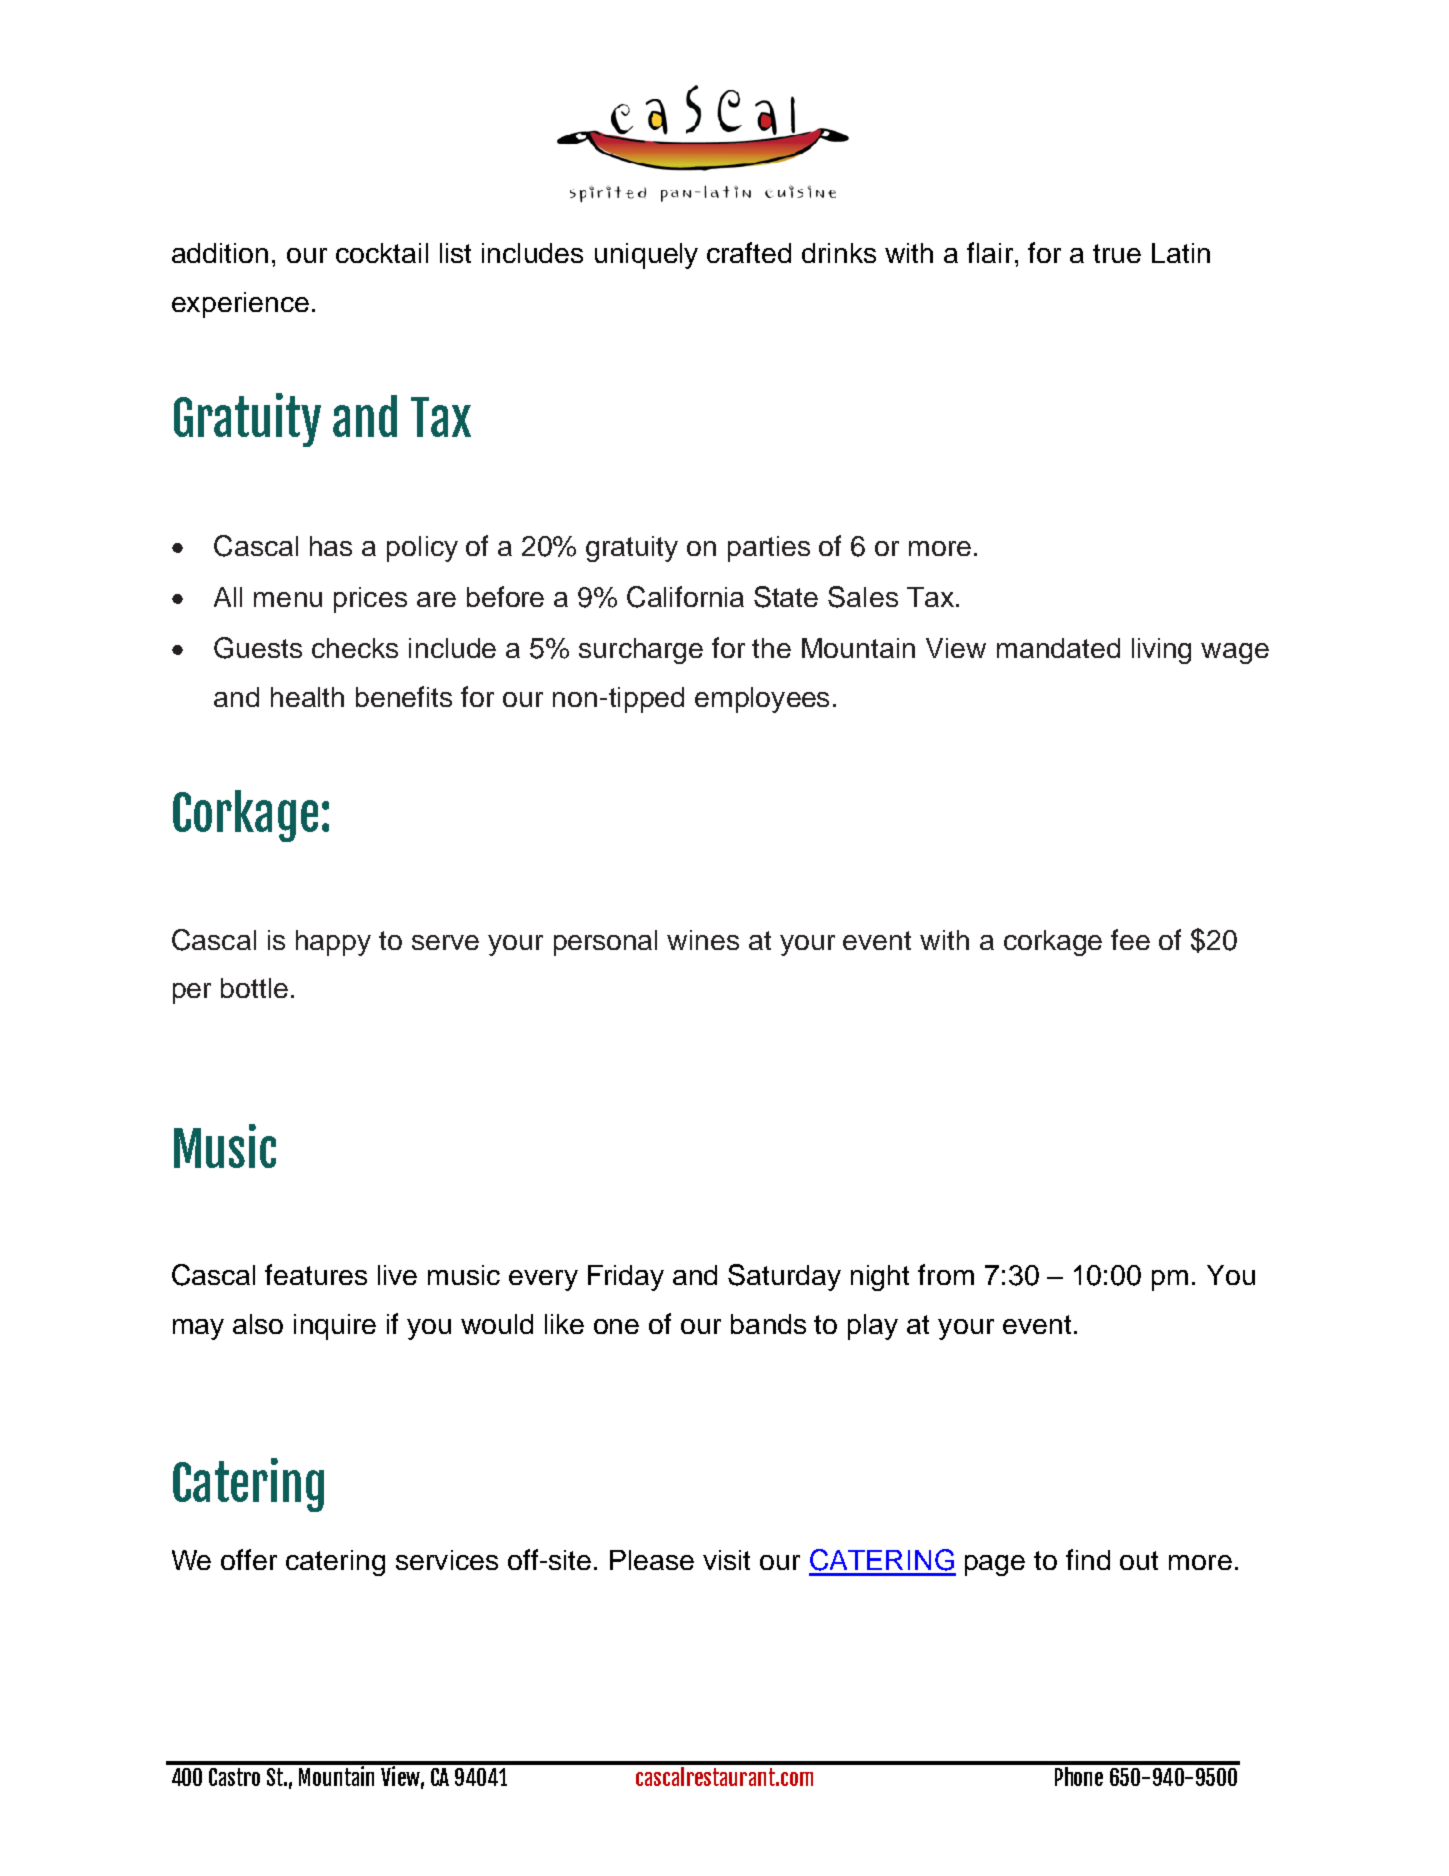  Describe the element at coordinates (1161, 651) in the image. I see `living` at that location.
